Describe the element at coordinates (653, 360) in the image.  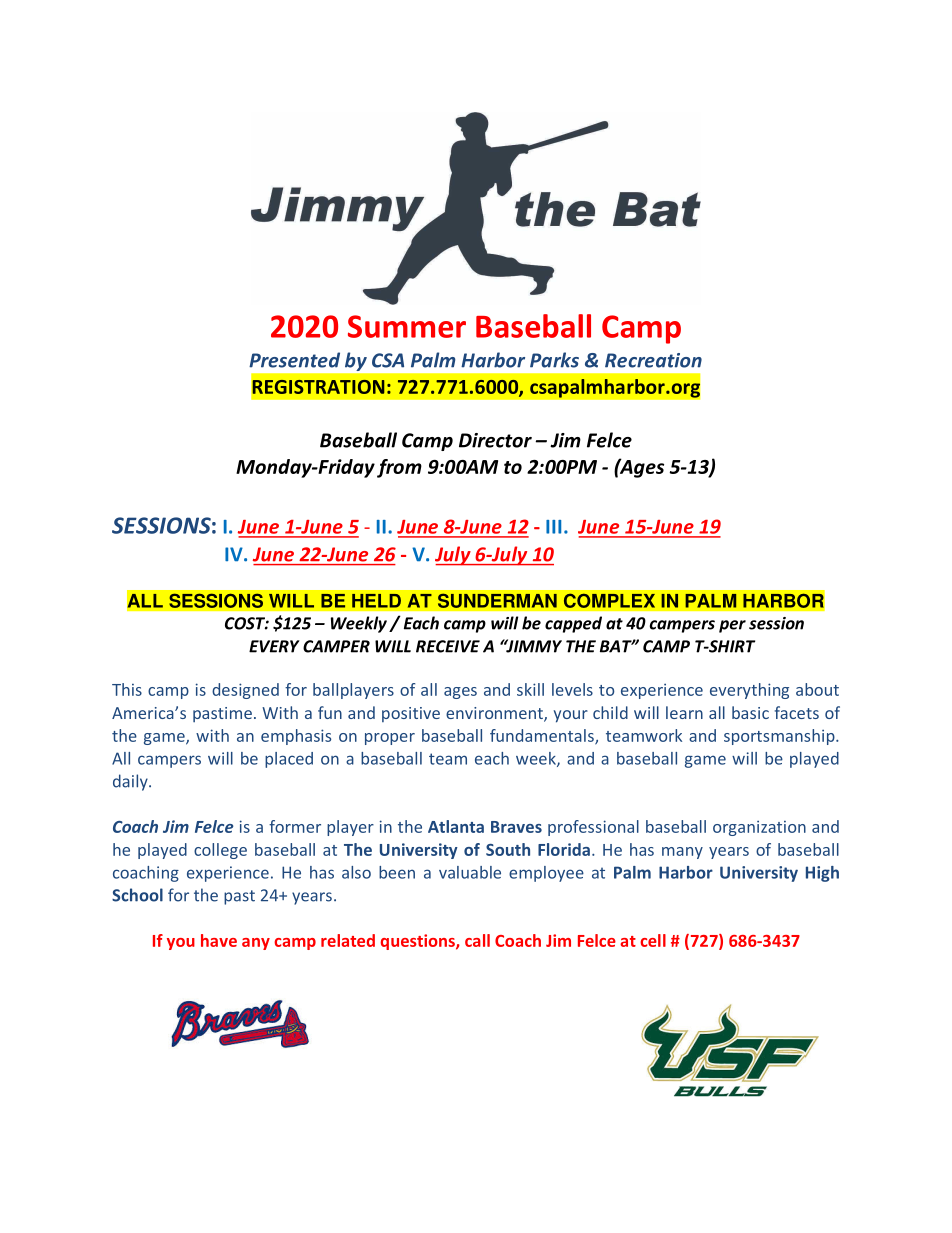
I see `Recreation` at that location.
